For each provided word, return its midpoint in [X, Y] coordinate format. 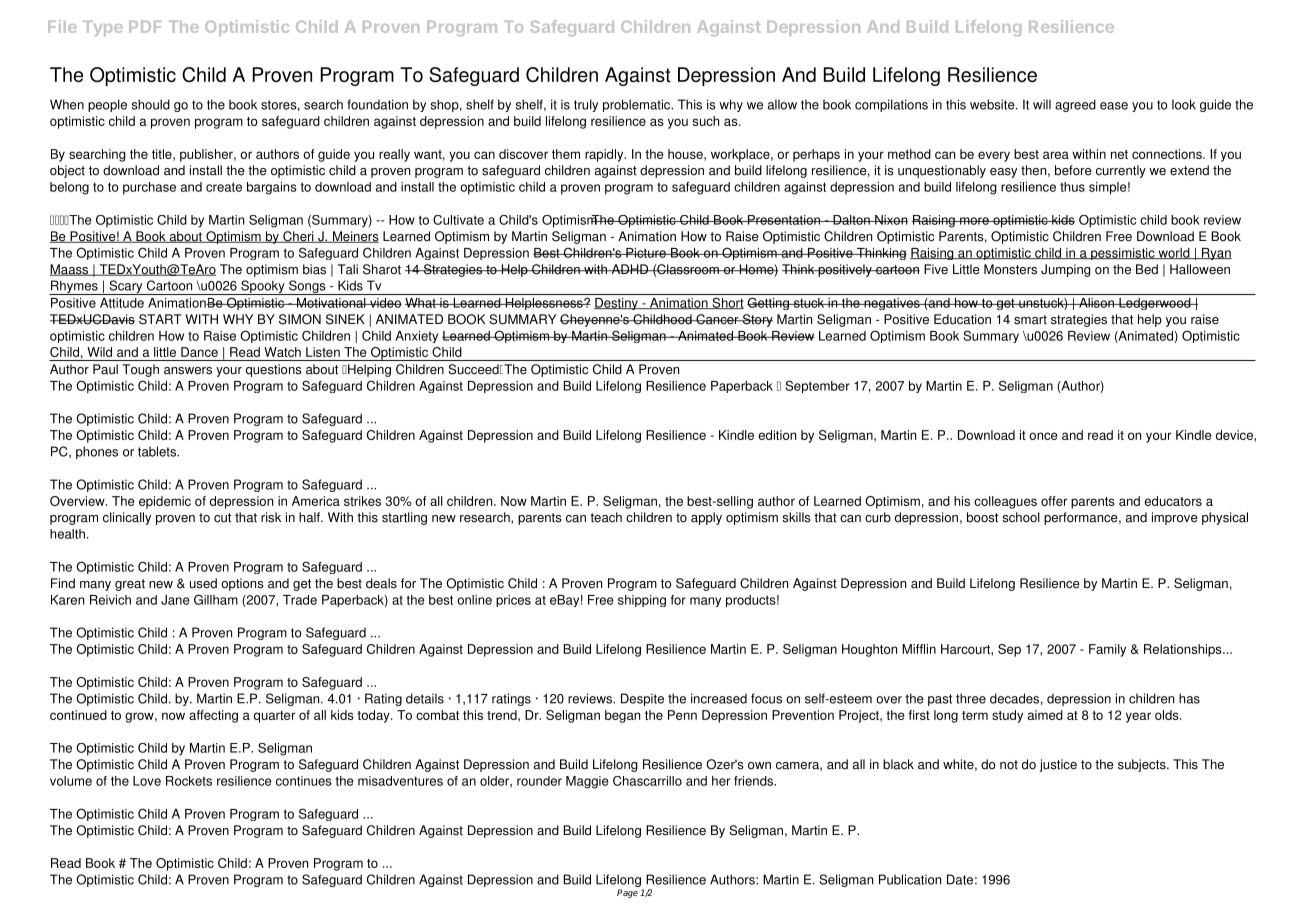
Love [147, 781]
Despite [642, 699]
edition [777, 435]
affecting [213, 716]
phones [97, 452]
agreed [1075, 105]
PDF [145, 27]
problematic [638, 105]
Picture [646, 253]
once [1043, 436]
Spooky [263, 287]
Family [1107, 650]
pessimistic [1123, 254]
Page [627, 893]
